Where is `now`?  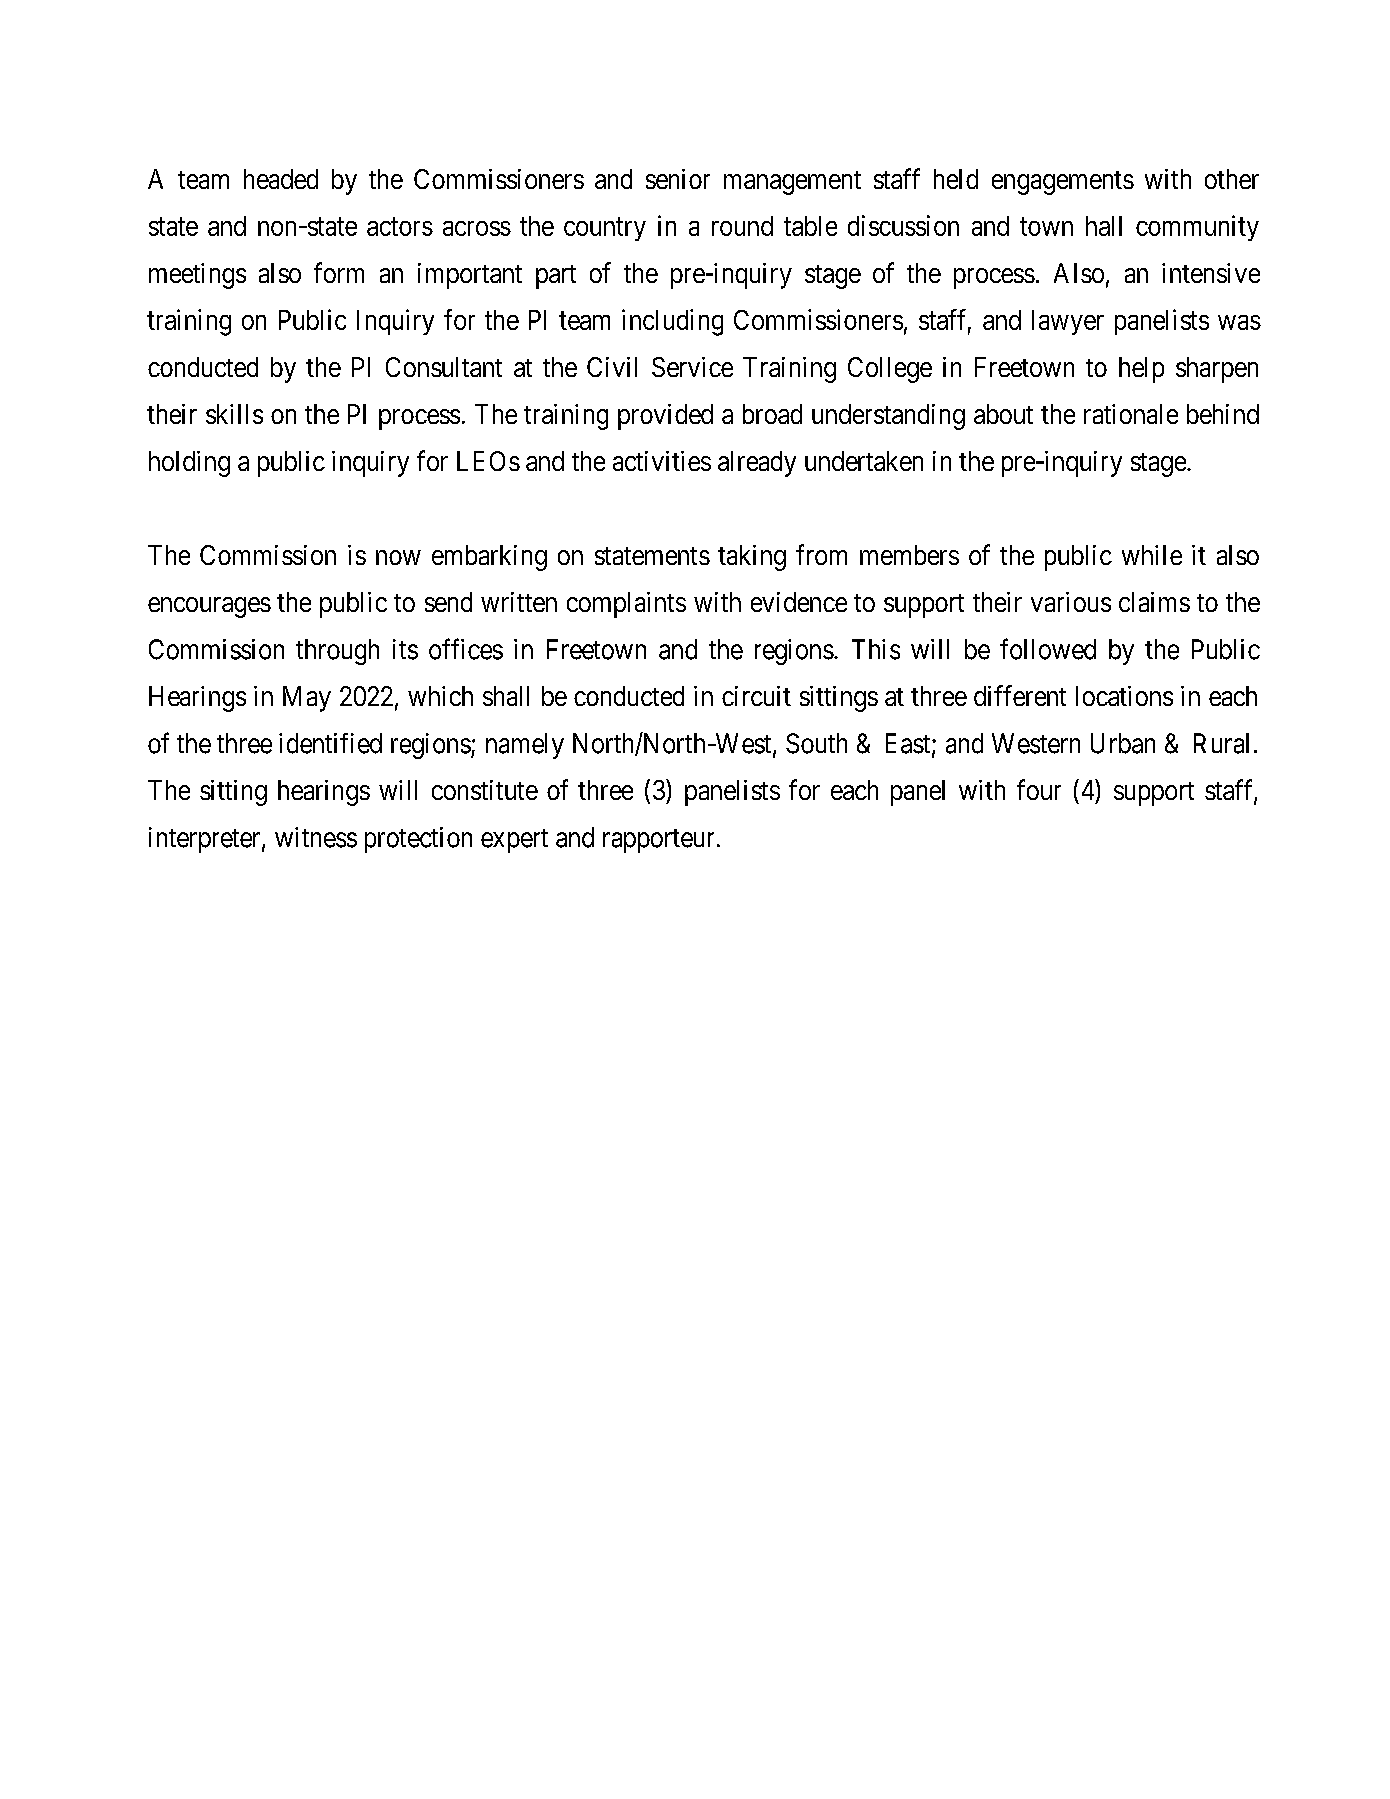
now is located at coordinates (398, 557).
